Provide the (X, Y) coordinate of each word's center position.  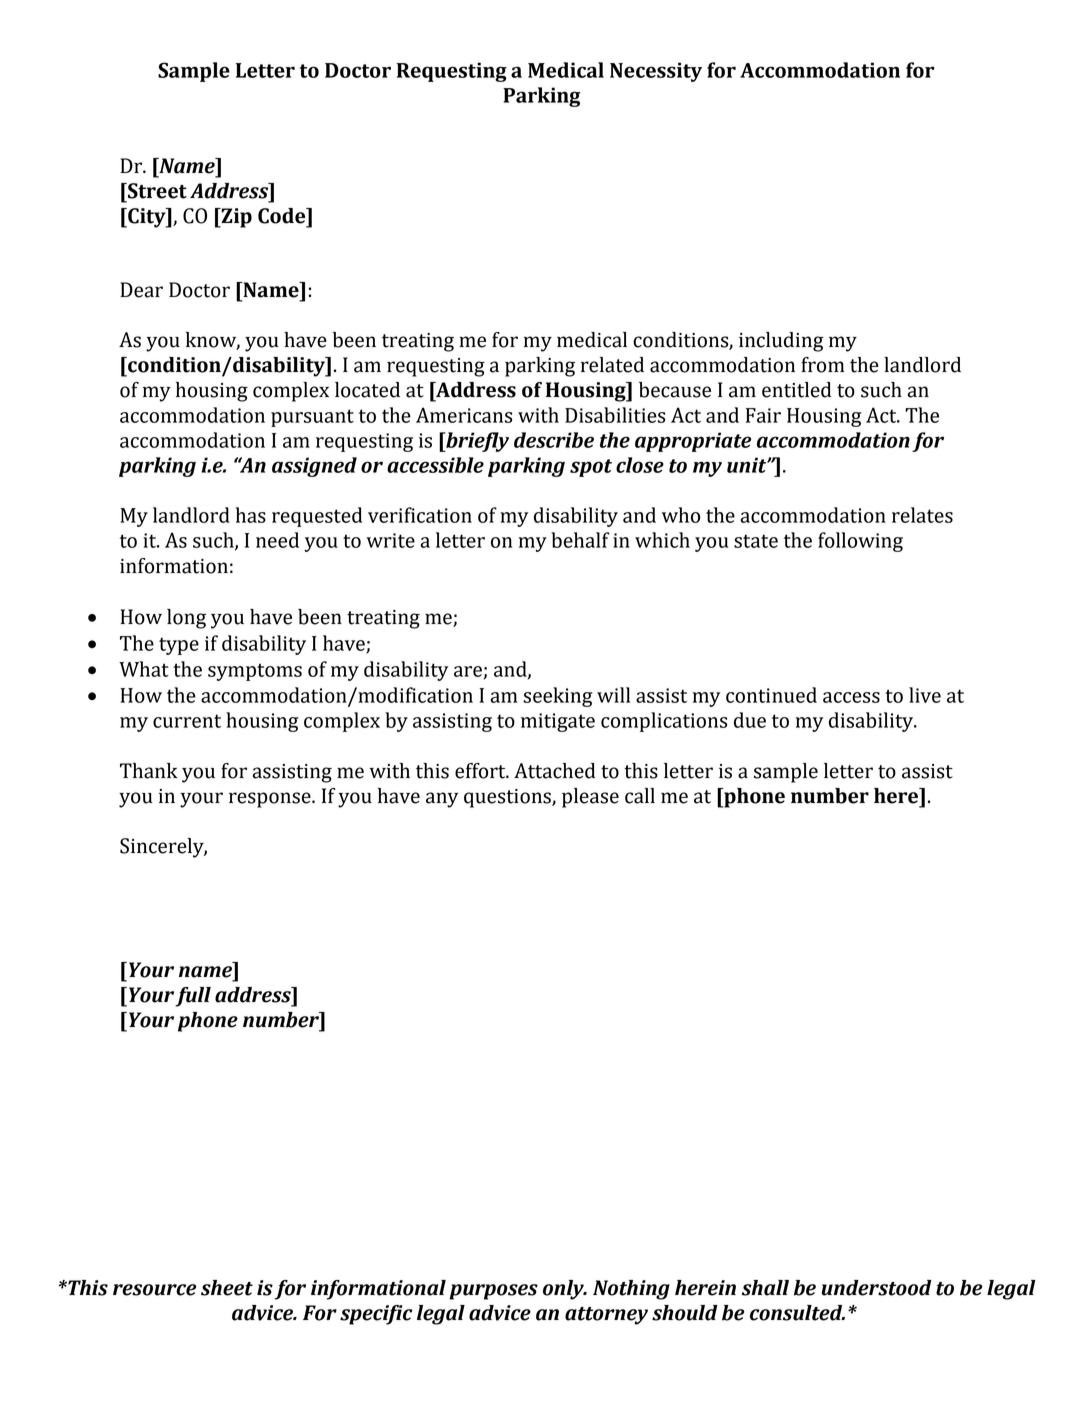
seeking (557, 697)
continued (771, 695)
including (781, 342)
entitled (796, 390)
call (640, 796)
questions (508, 798)
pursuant (312, 418)
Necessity (656, 72)
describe (554, 440)
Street (156, 191)
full (193, 997)
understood (877, 1288)
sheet (227, 1288)
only (564, 1290)
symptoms (255, 672)
